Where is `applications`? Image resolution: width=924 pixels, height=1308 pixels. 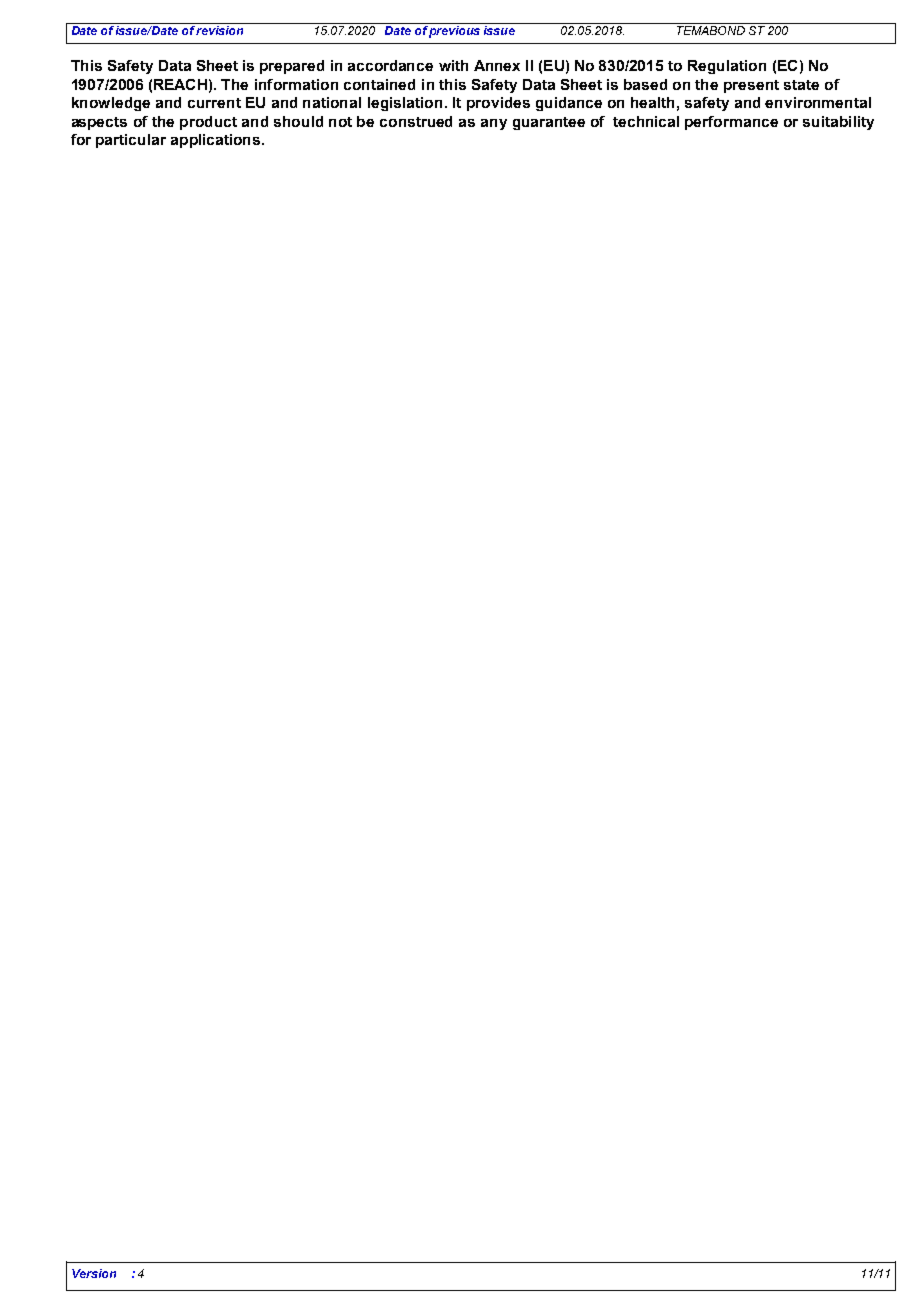
applications is located at coordinates (217, 141).
